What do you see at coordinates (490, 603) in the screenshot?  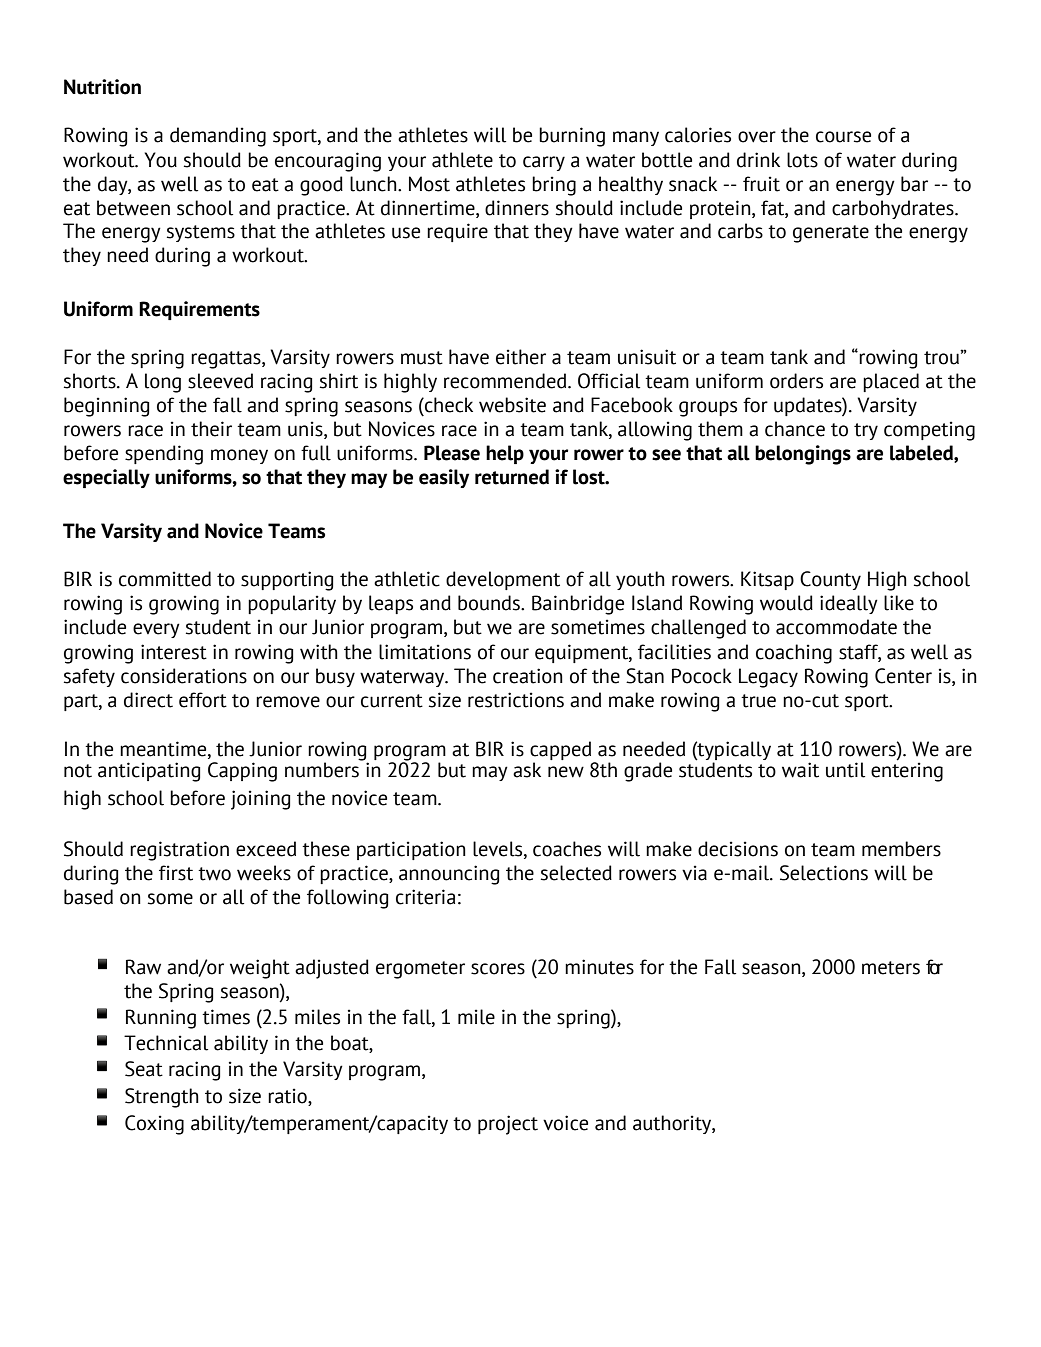 I see `bounds` at bounding box center [490, 603].
